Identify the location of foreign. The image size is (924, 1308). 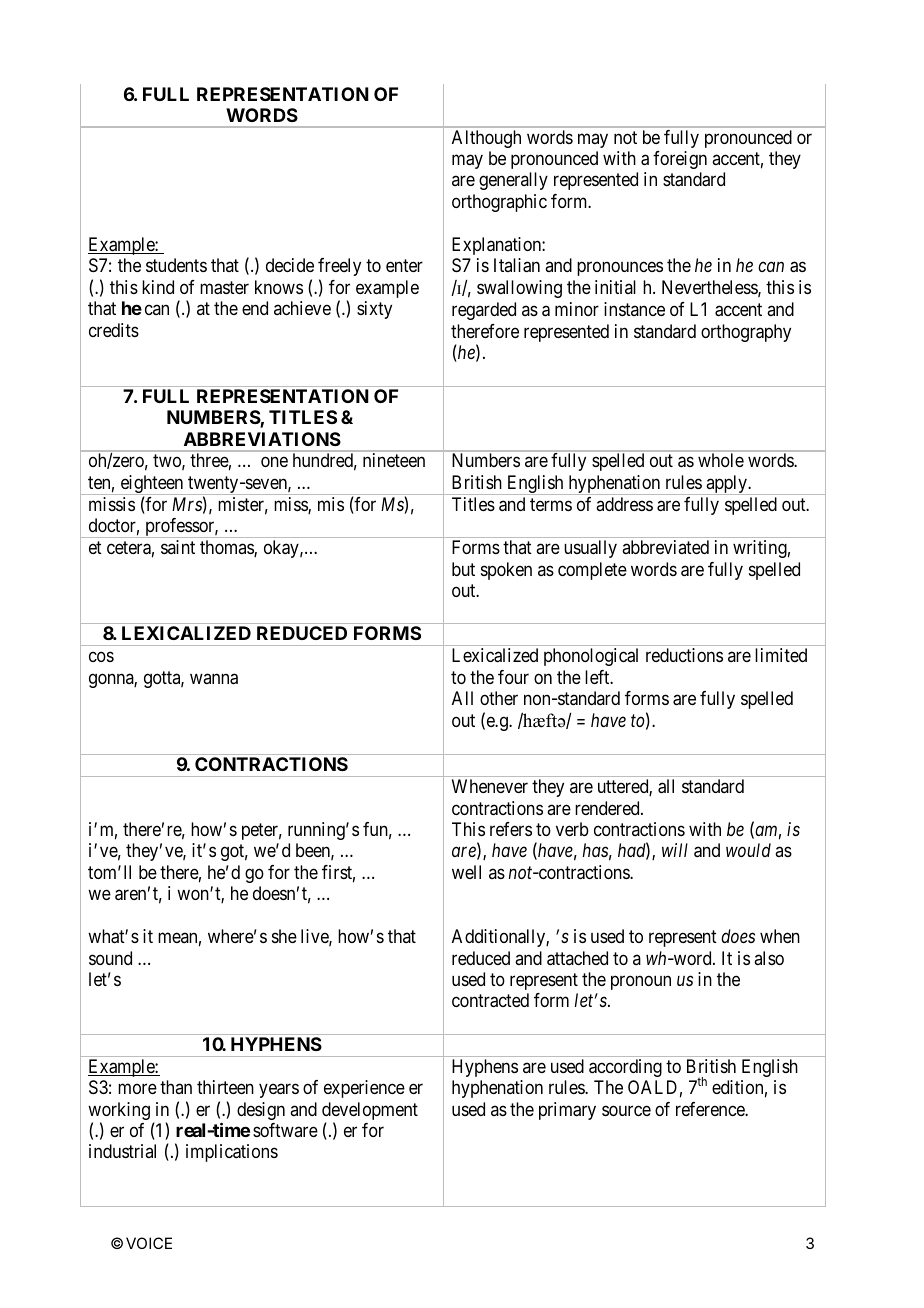
(680, 160).
